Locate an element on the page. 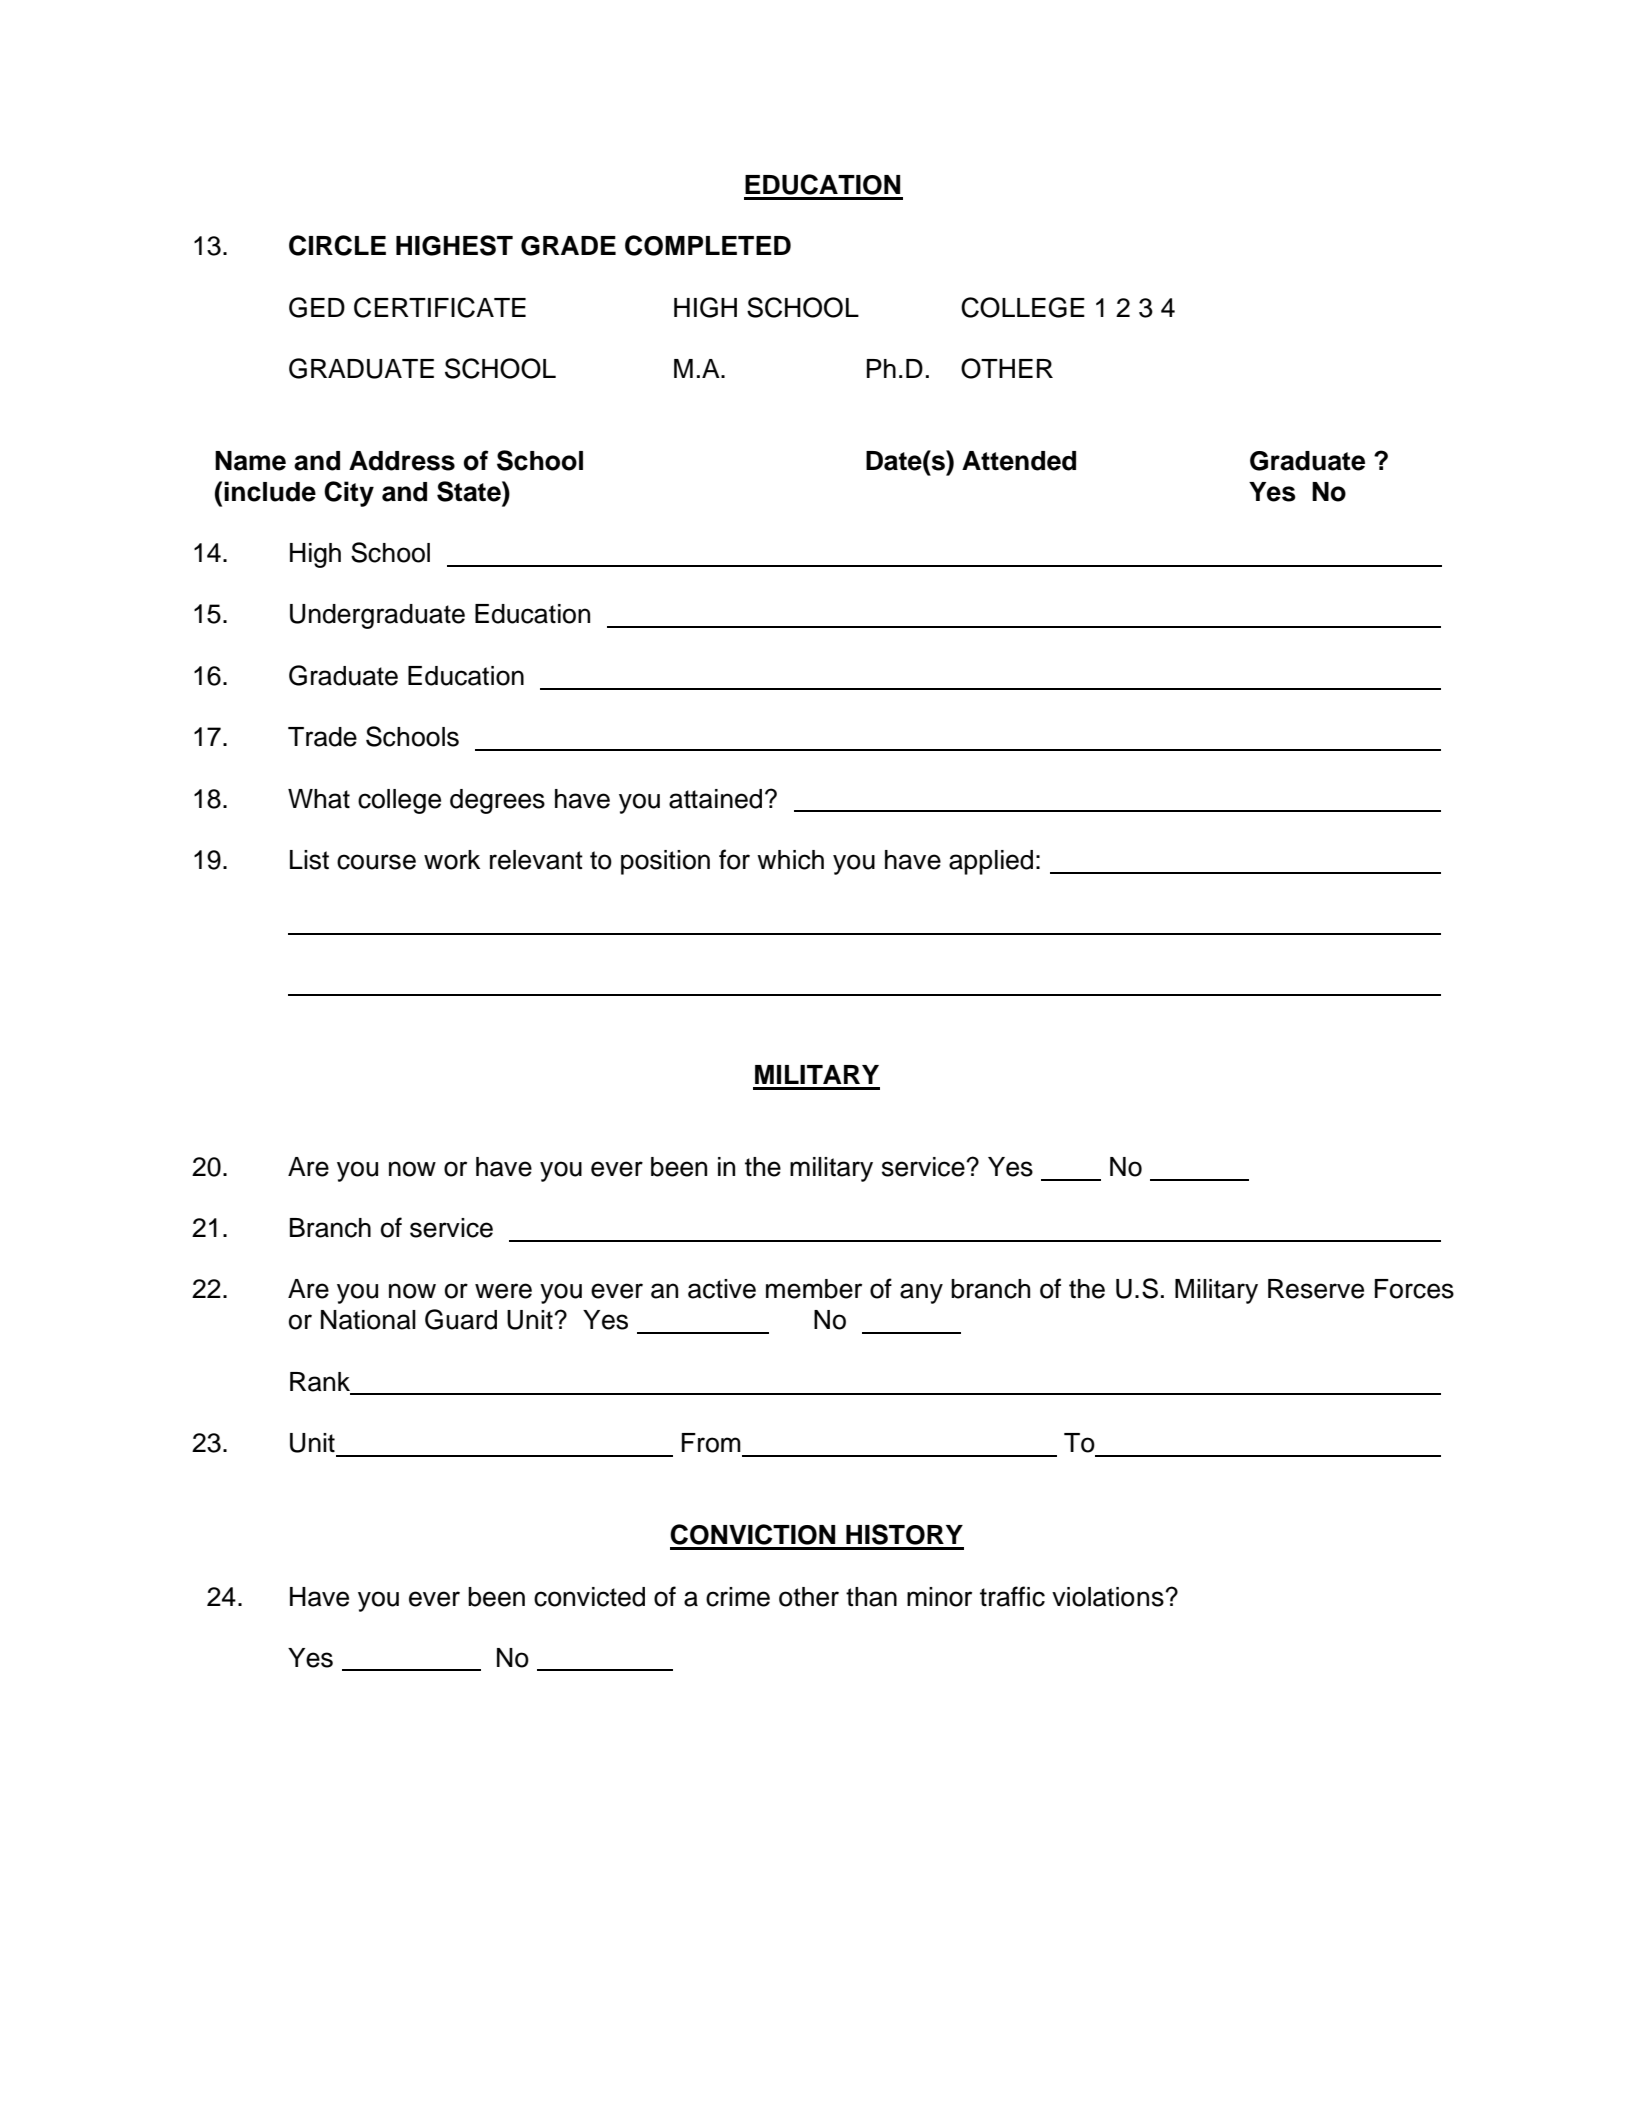  COMPLETED is located at coordinates (708, 245).
